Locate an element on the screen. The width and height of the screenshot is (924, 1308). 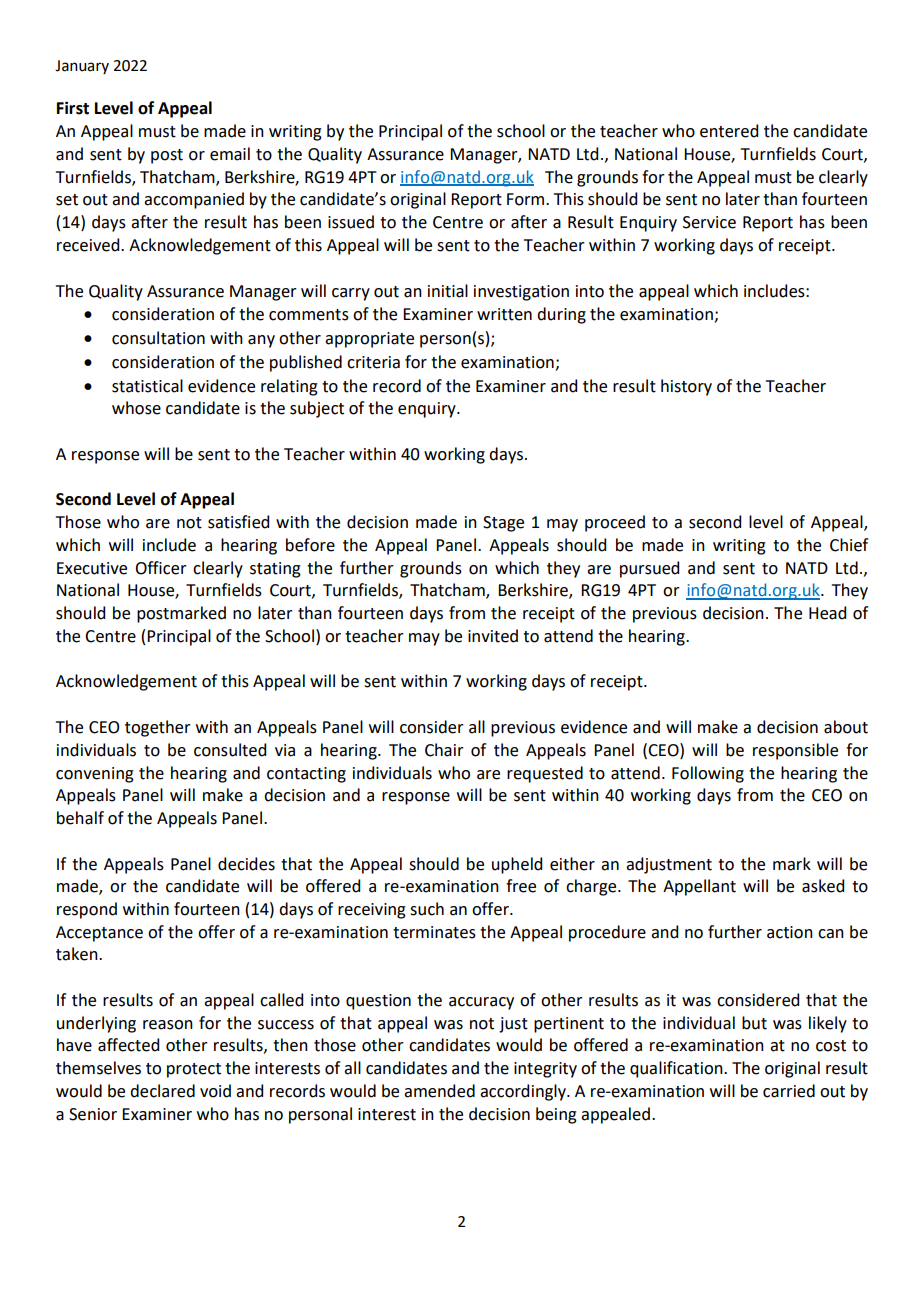
whose is located at coordinates (136, 408).
